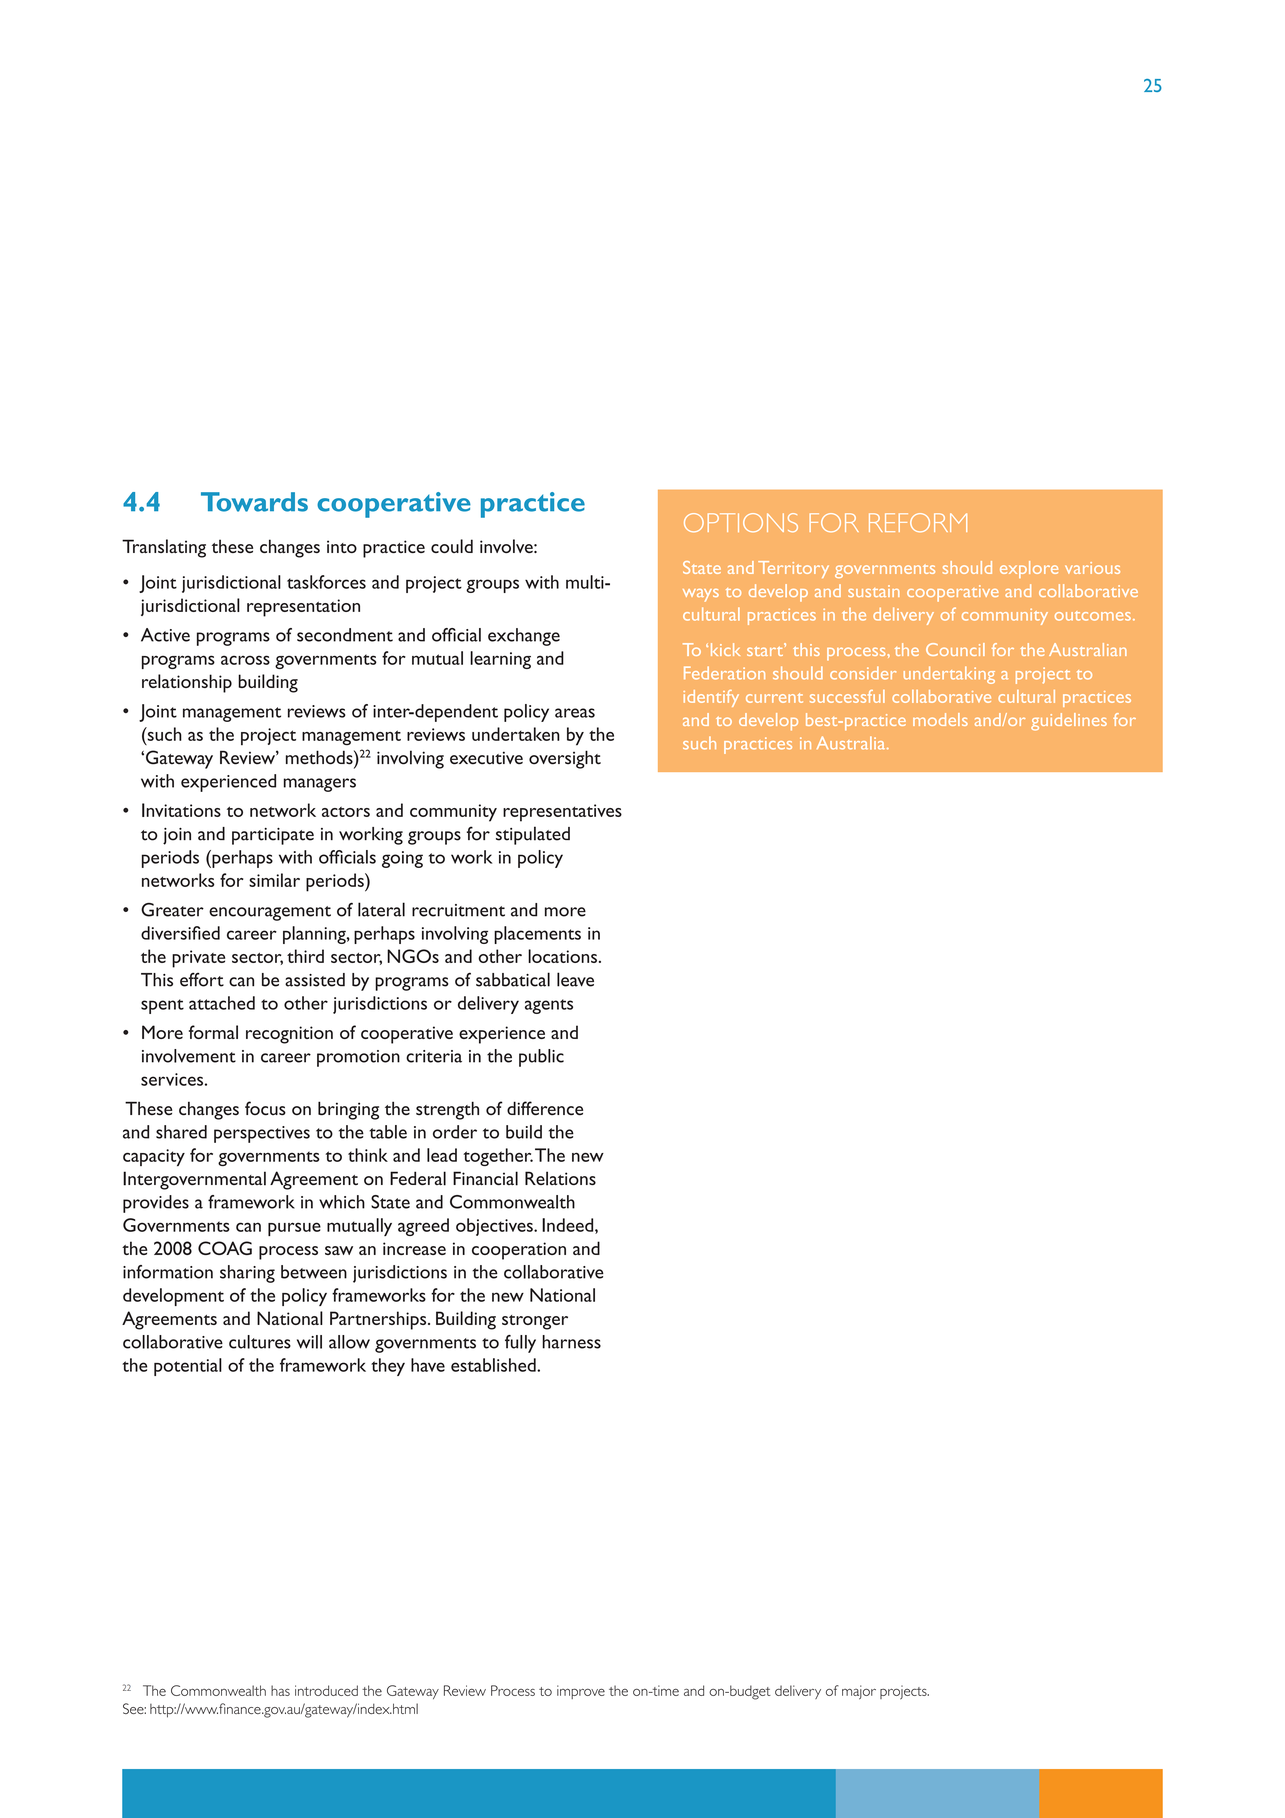 This screenshot has width=1285, height=1818. Describe the element at coordinates (254, 502) in the screenshot. I see `Towards` at that location.
